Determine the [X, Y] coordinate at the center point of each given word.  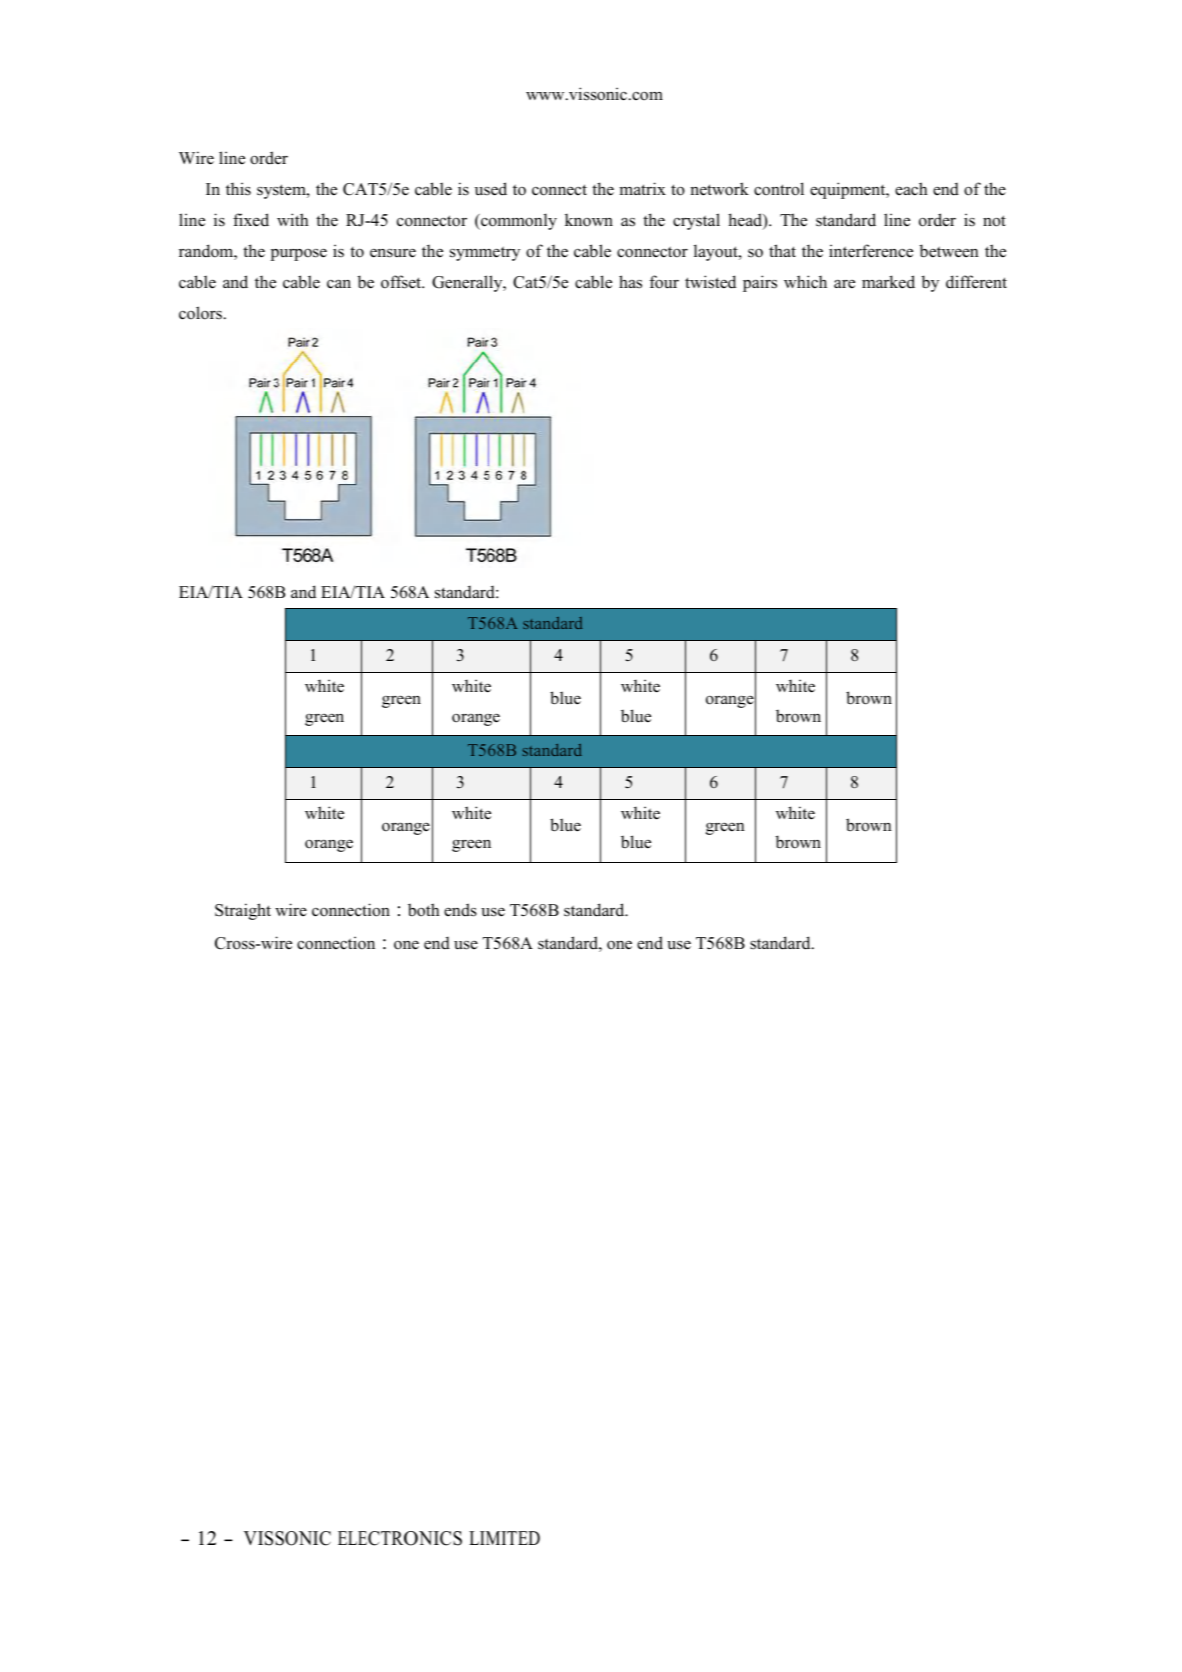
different [976, 282]
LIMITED [504, 1538]
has [630, 282]
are [844, 284]
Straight [243, 911]
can [339, 284]
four [664, 282]
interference [871, 251]
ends [460, 910]
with [293, 219]
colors [200, 313]
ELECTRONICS [400, 1538]
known [589, 220]
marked [888, 282]
